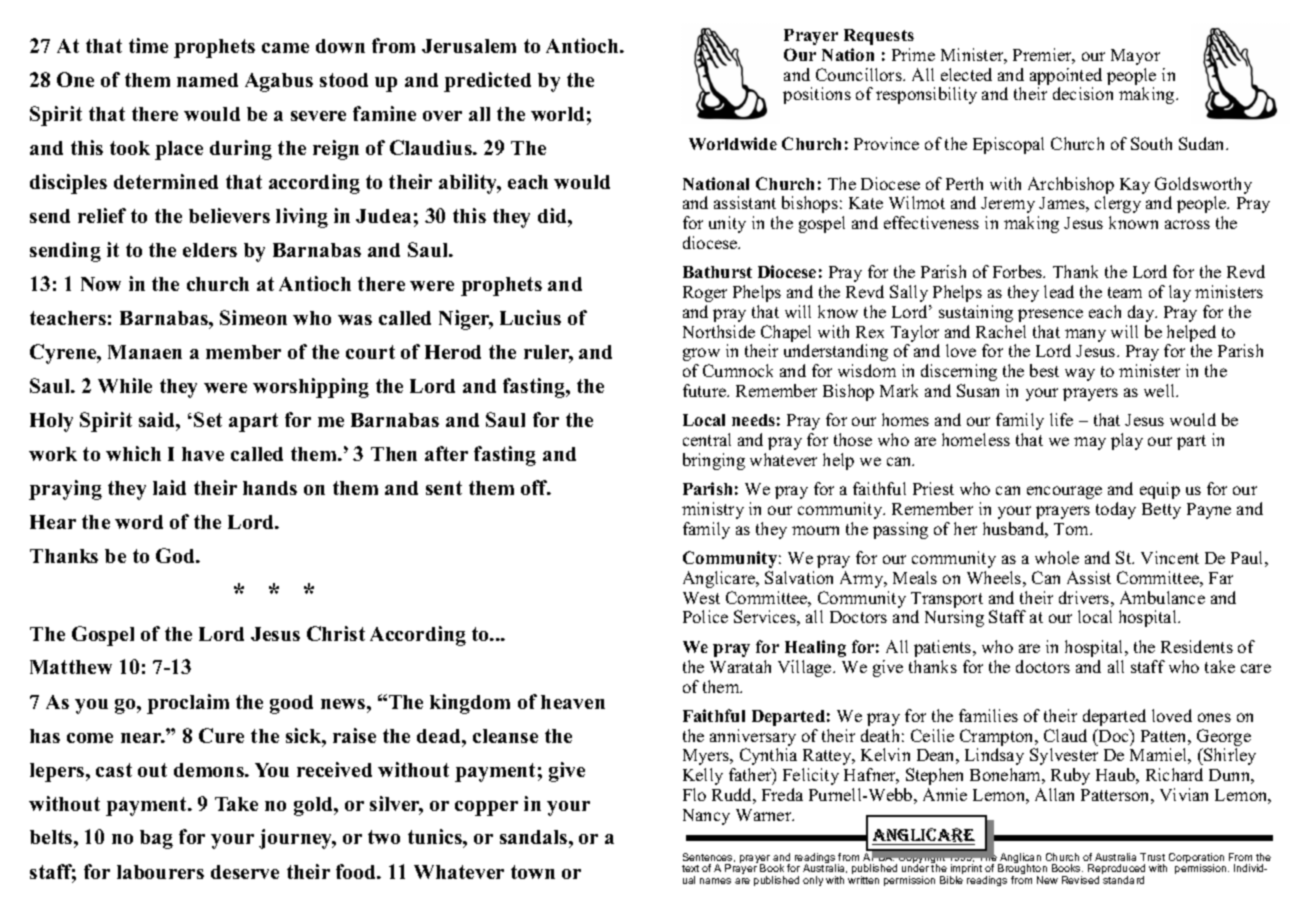 This screenshot has height=924, width=1308. I want to click on appointed, so click(1066, 76).
